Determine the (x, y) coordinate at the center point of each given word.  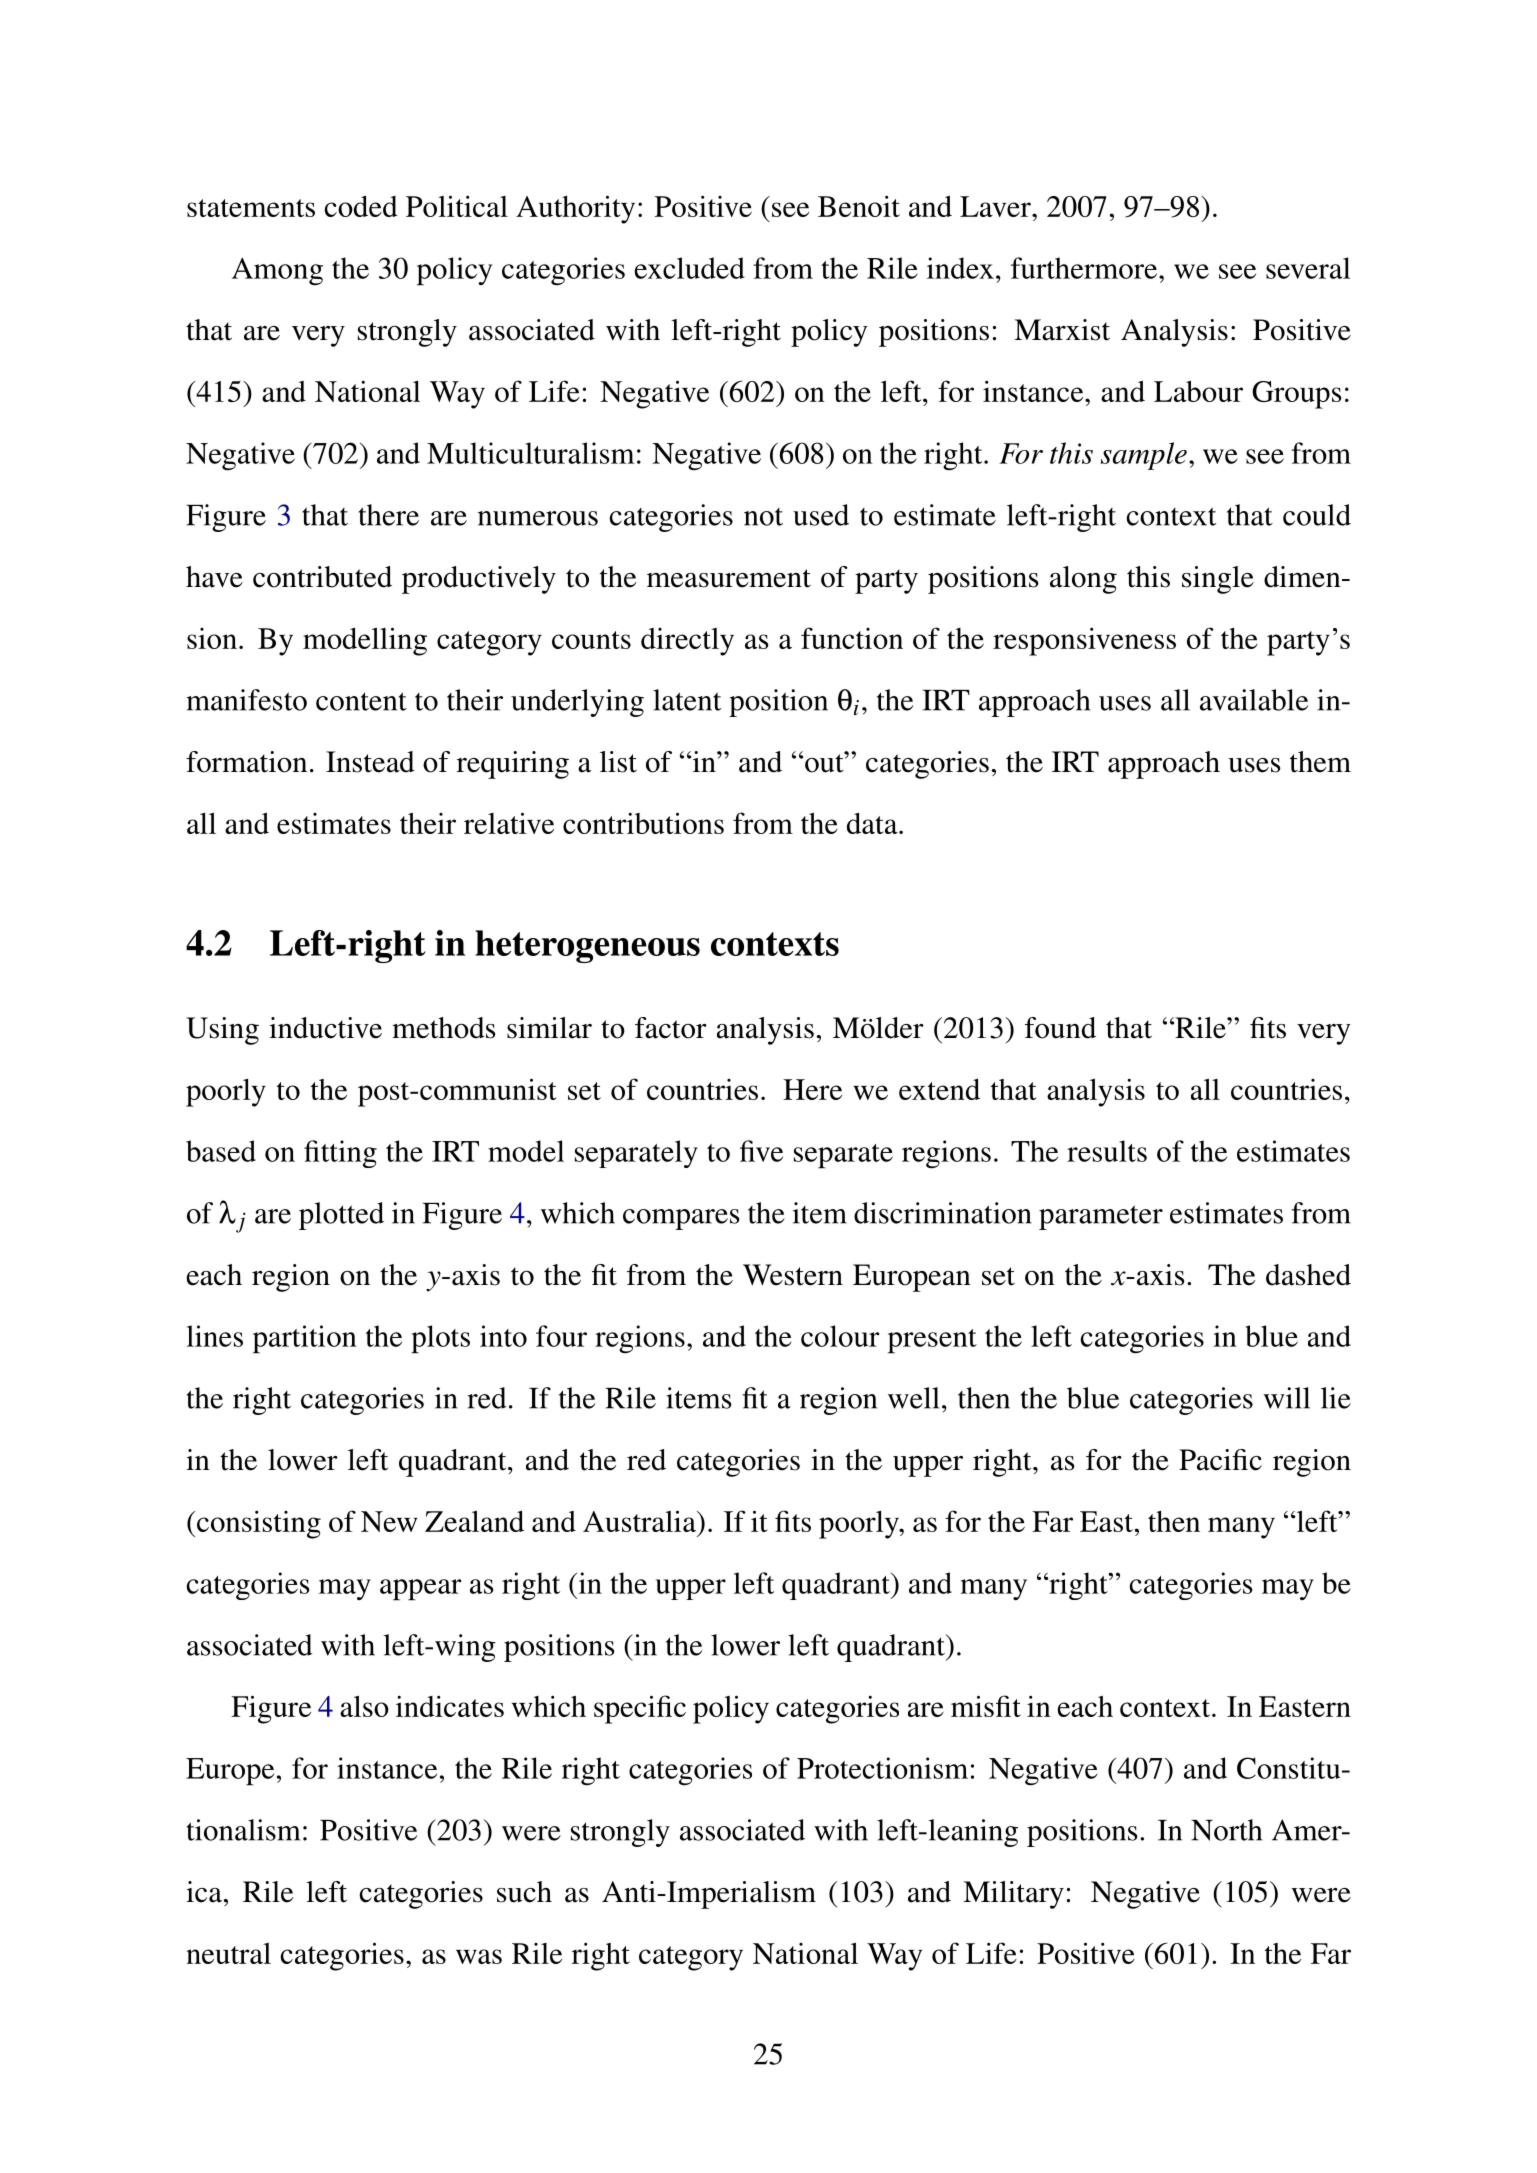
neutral (228, 1953)
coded (361, 206)
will (1286, 1398)
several (1308, 268)
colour (840, 1336)
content (361, 701)
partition (305, 1339)
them (1320, 762)
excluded (689, 268)
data (873, 823)
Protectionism (882, 1768)
